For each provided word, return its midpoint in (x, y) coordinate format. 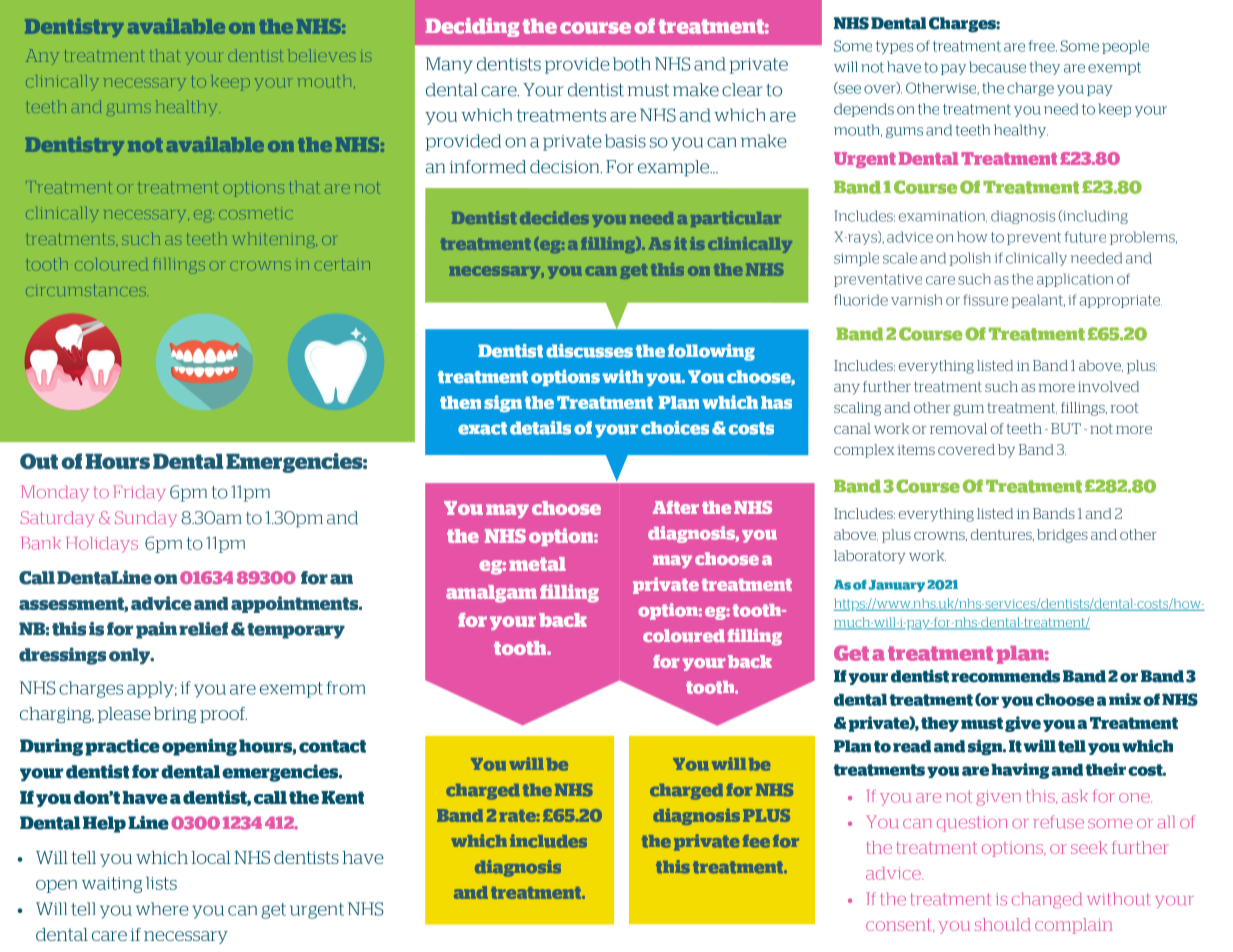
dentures (1002, 535)
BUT (1066, 428)
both (631, 64)
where (162, 909)
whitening (275, 239)
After (676, 507)
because (997, 67)
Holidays (102, 545)
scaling (857, 409)
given (998, 798)
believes (321, 55)
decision (566, 167)
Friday (139, 493)
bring (175, 715)
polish (970, 259)
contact (332, 746)
